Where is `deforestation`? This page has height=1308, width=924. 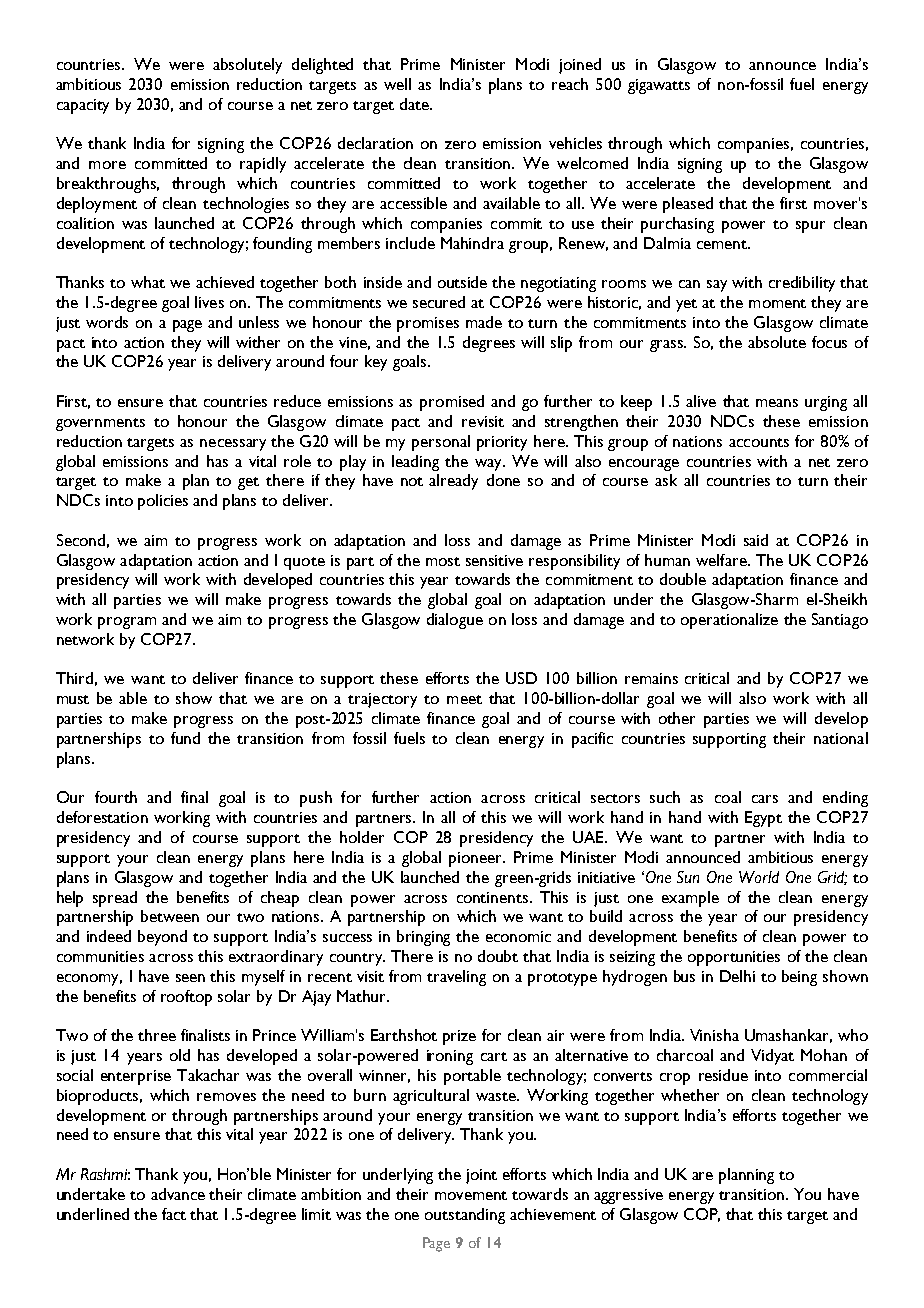
deforestation is located at coordinates (102, 817).
